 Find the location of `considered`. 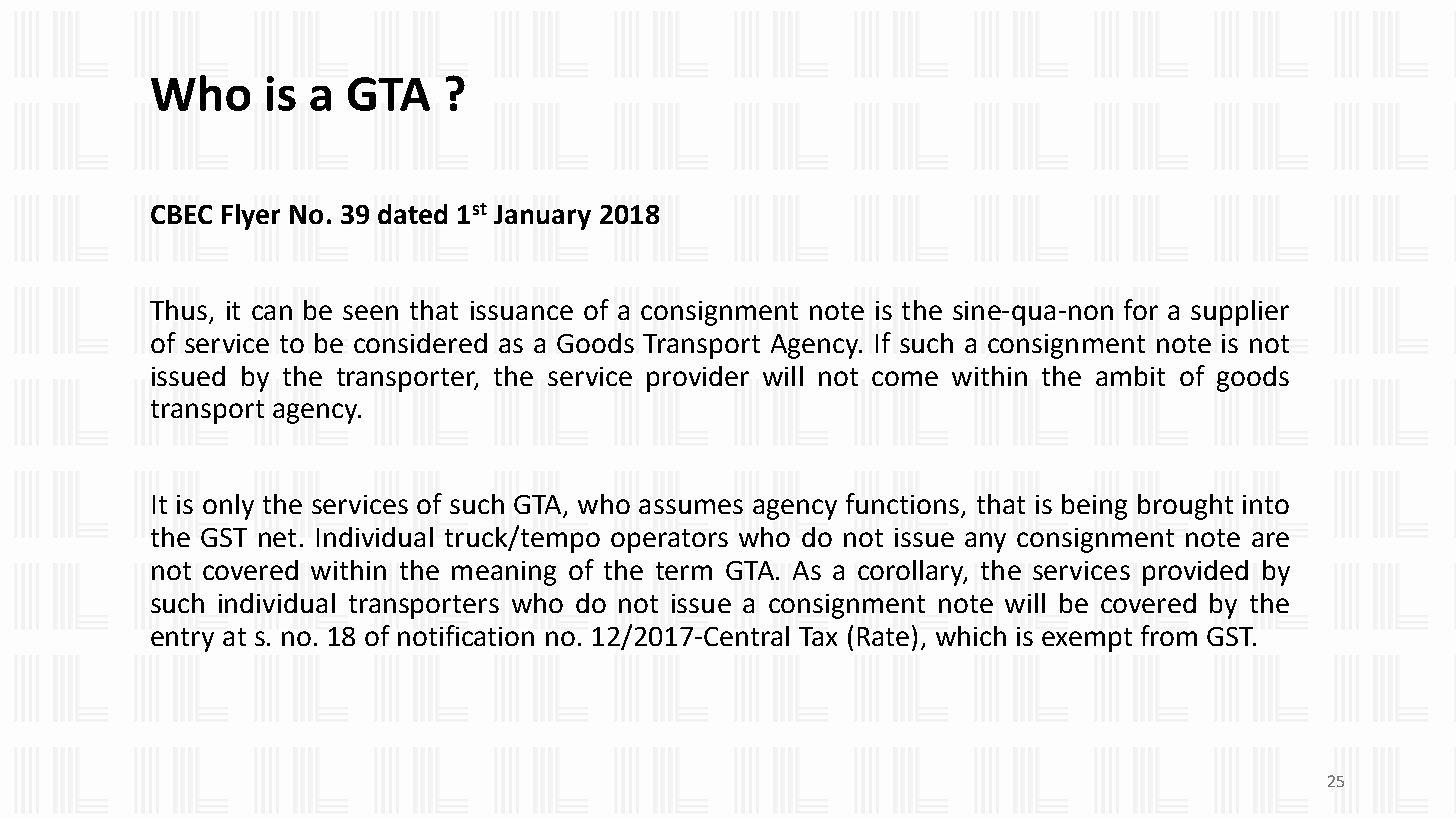

considered is located at coordinates (420, 343).
